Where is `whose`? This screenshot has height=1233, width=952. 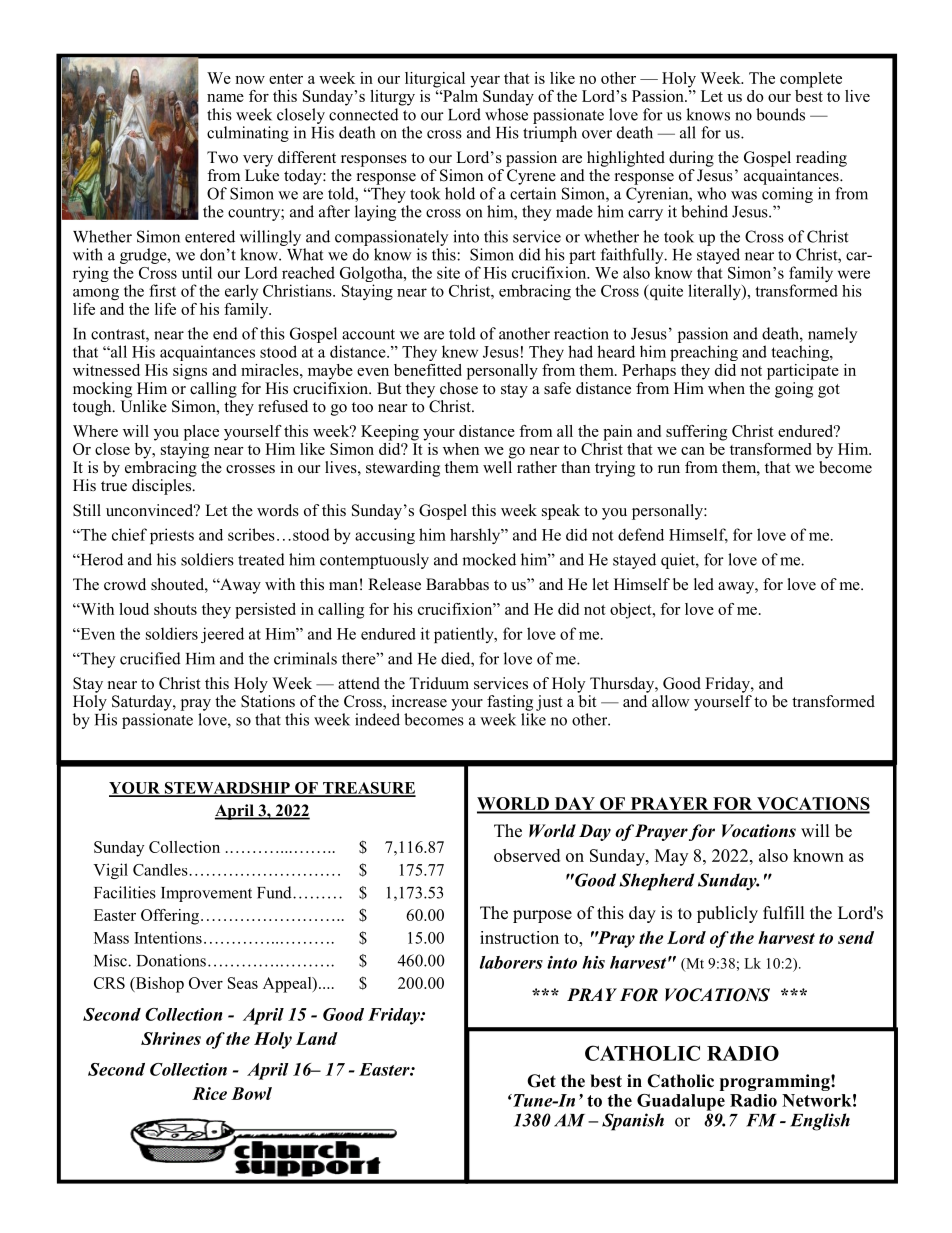 whose is located at coordinates (506, 114).
